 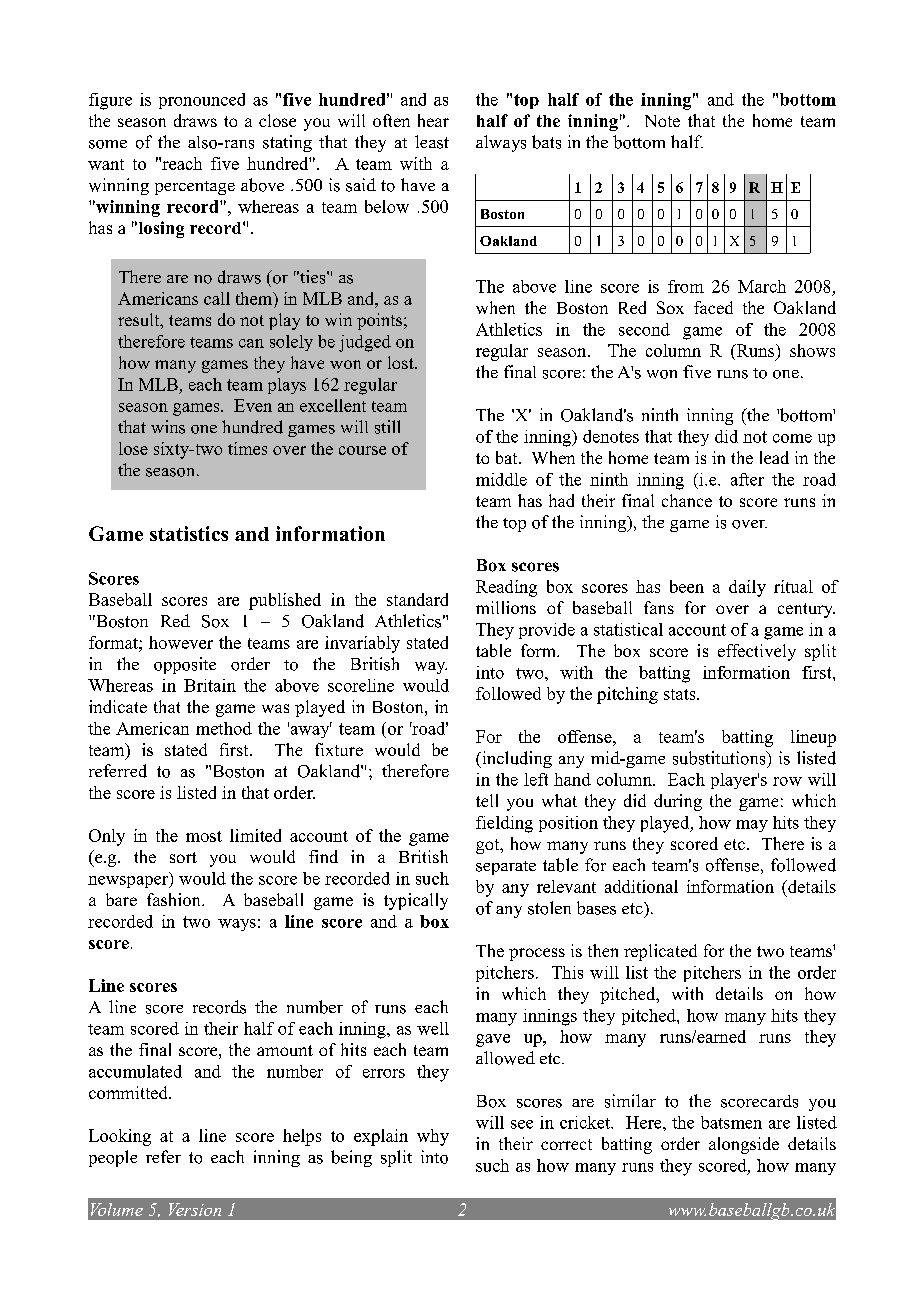 I want to click on pronounced, so click(x=202, y=101).
